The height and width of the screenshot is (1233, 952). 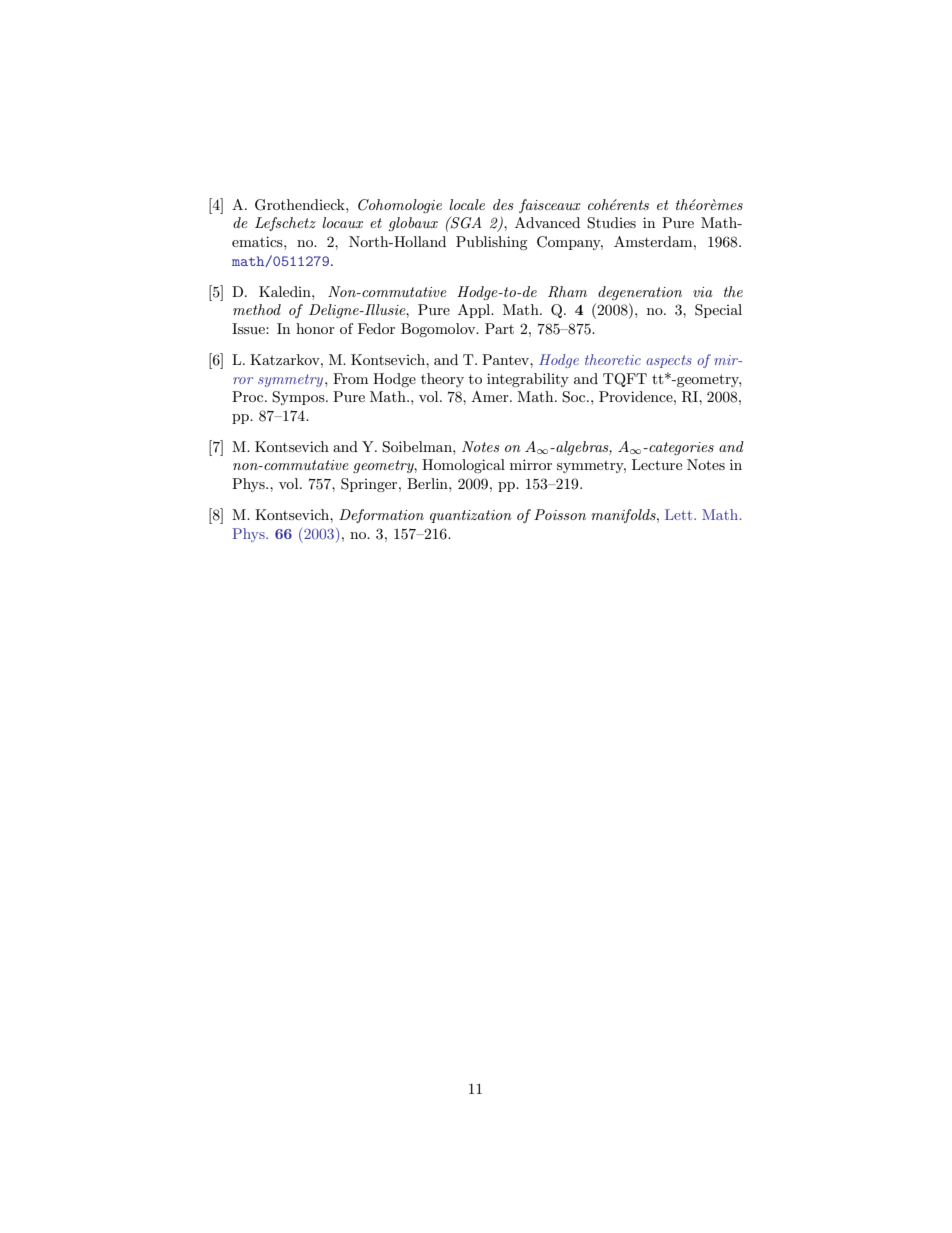 I want to click on Studies, so click(x=611, y=223).
